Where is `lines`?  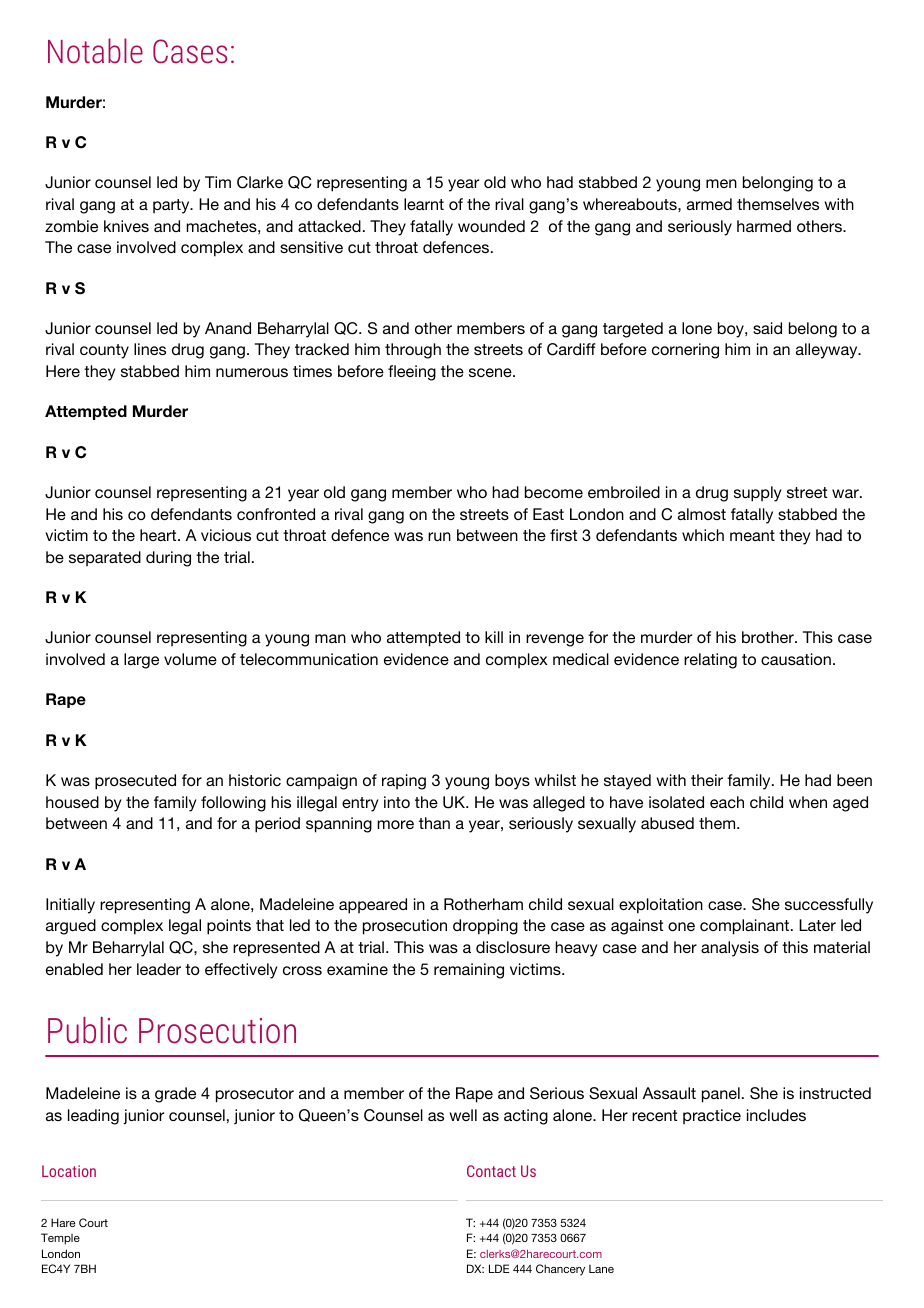 lines is located at coordinates (150, 349).
